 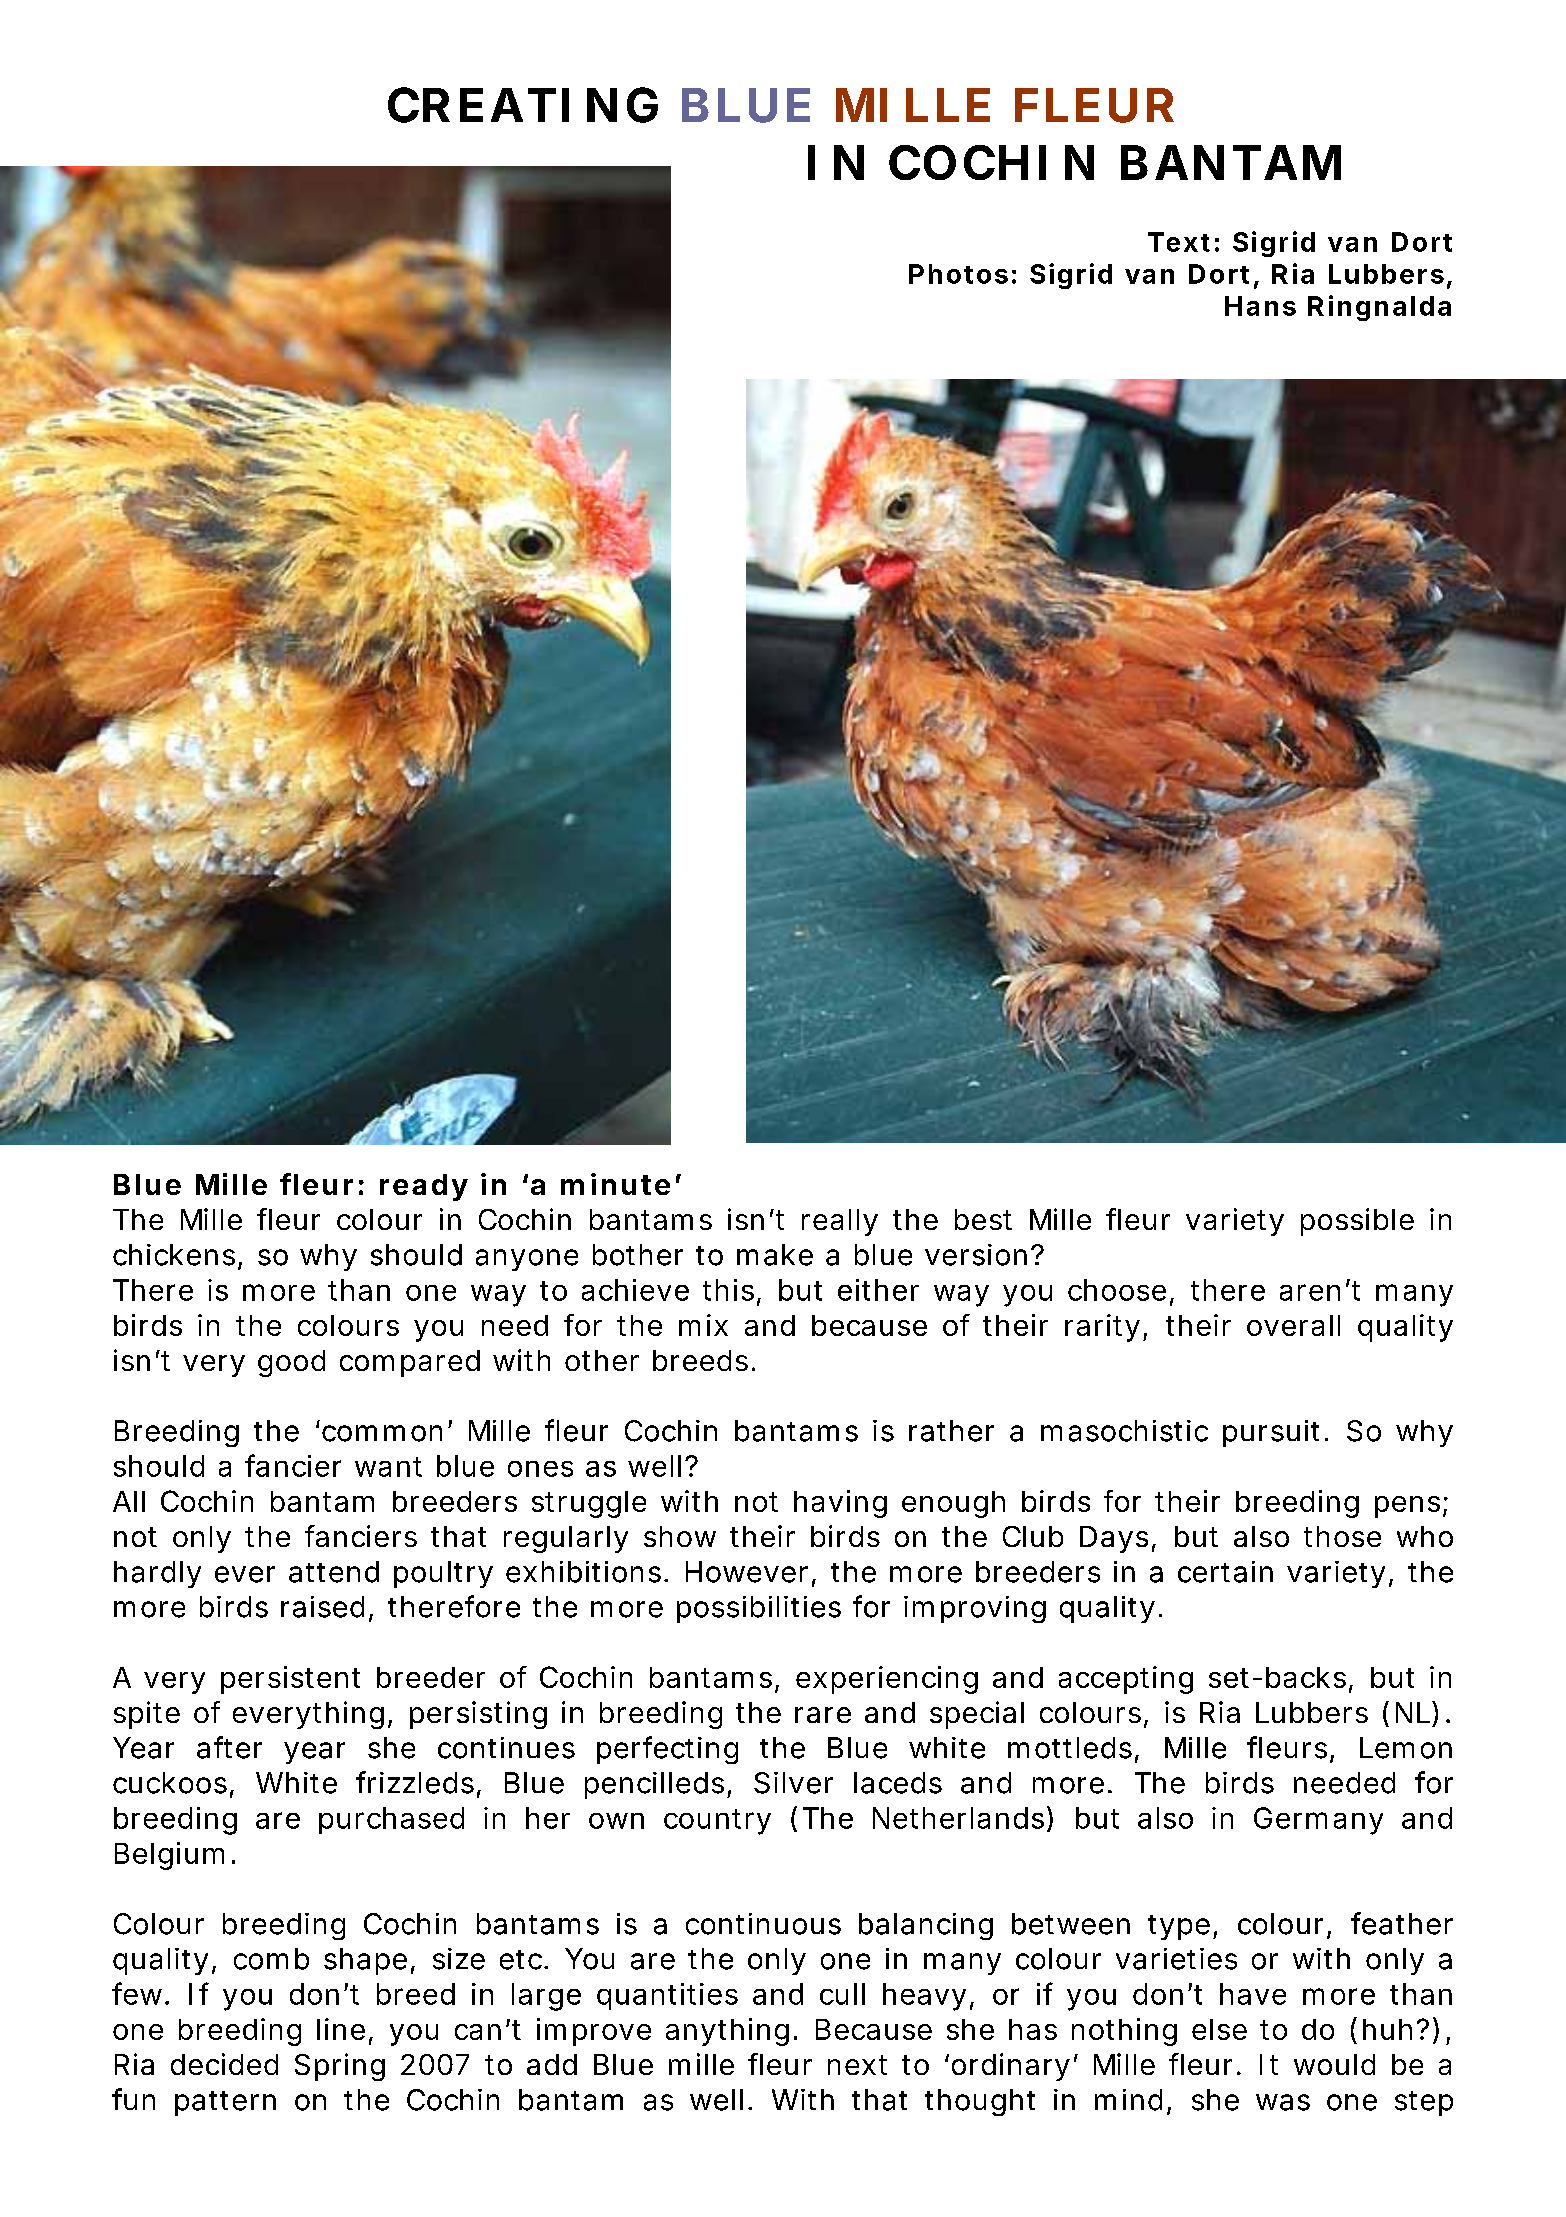 What do you see at coordinates (1357, 1222) in the page?
I see `possible` at bounding box center [1357, 1222].
